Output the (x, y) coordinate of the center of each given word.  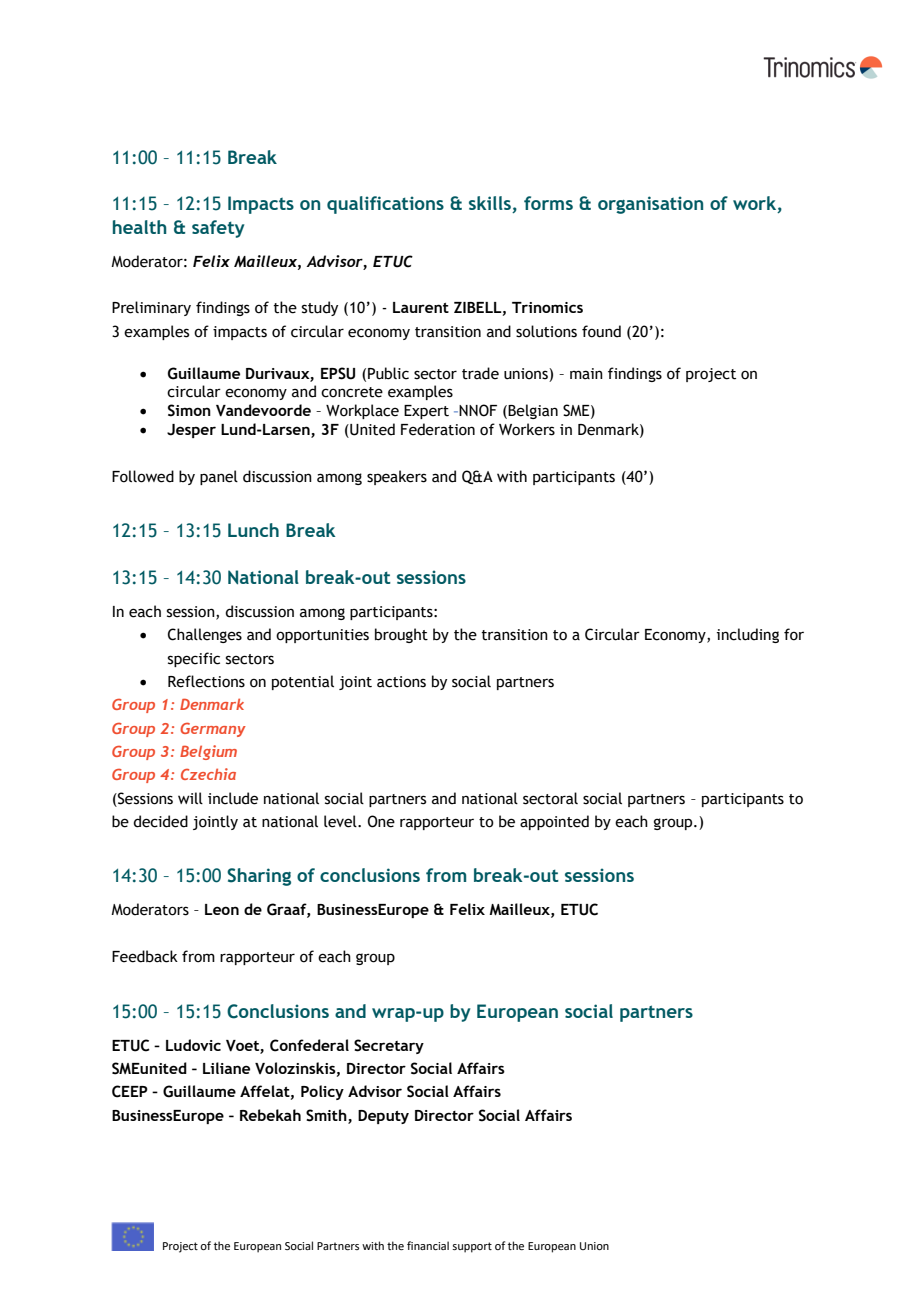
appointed (554, 822)
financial (428, 1245)
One (381, 821)
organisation (650, 205)
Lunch (253, 530)
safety (218, 229)
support (472, 1247)
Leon (222, 909)
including (748, 635)
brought (401, 635)
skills (491, 204)
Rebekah (270, 1115)
